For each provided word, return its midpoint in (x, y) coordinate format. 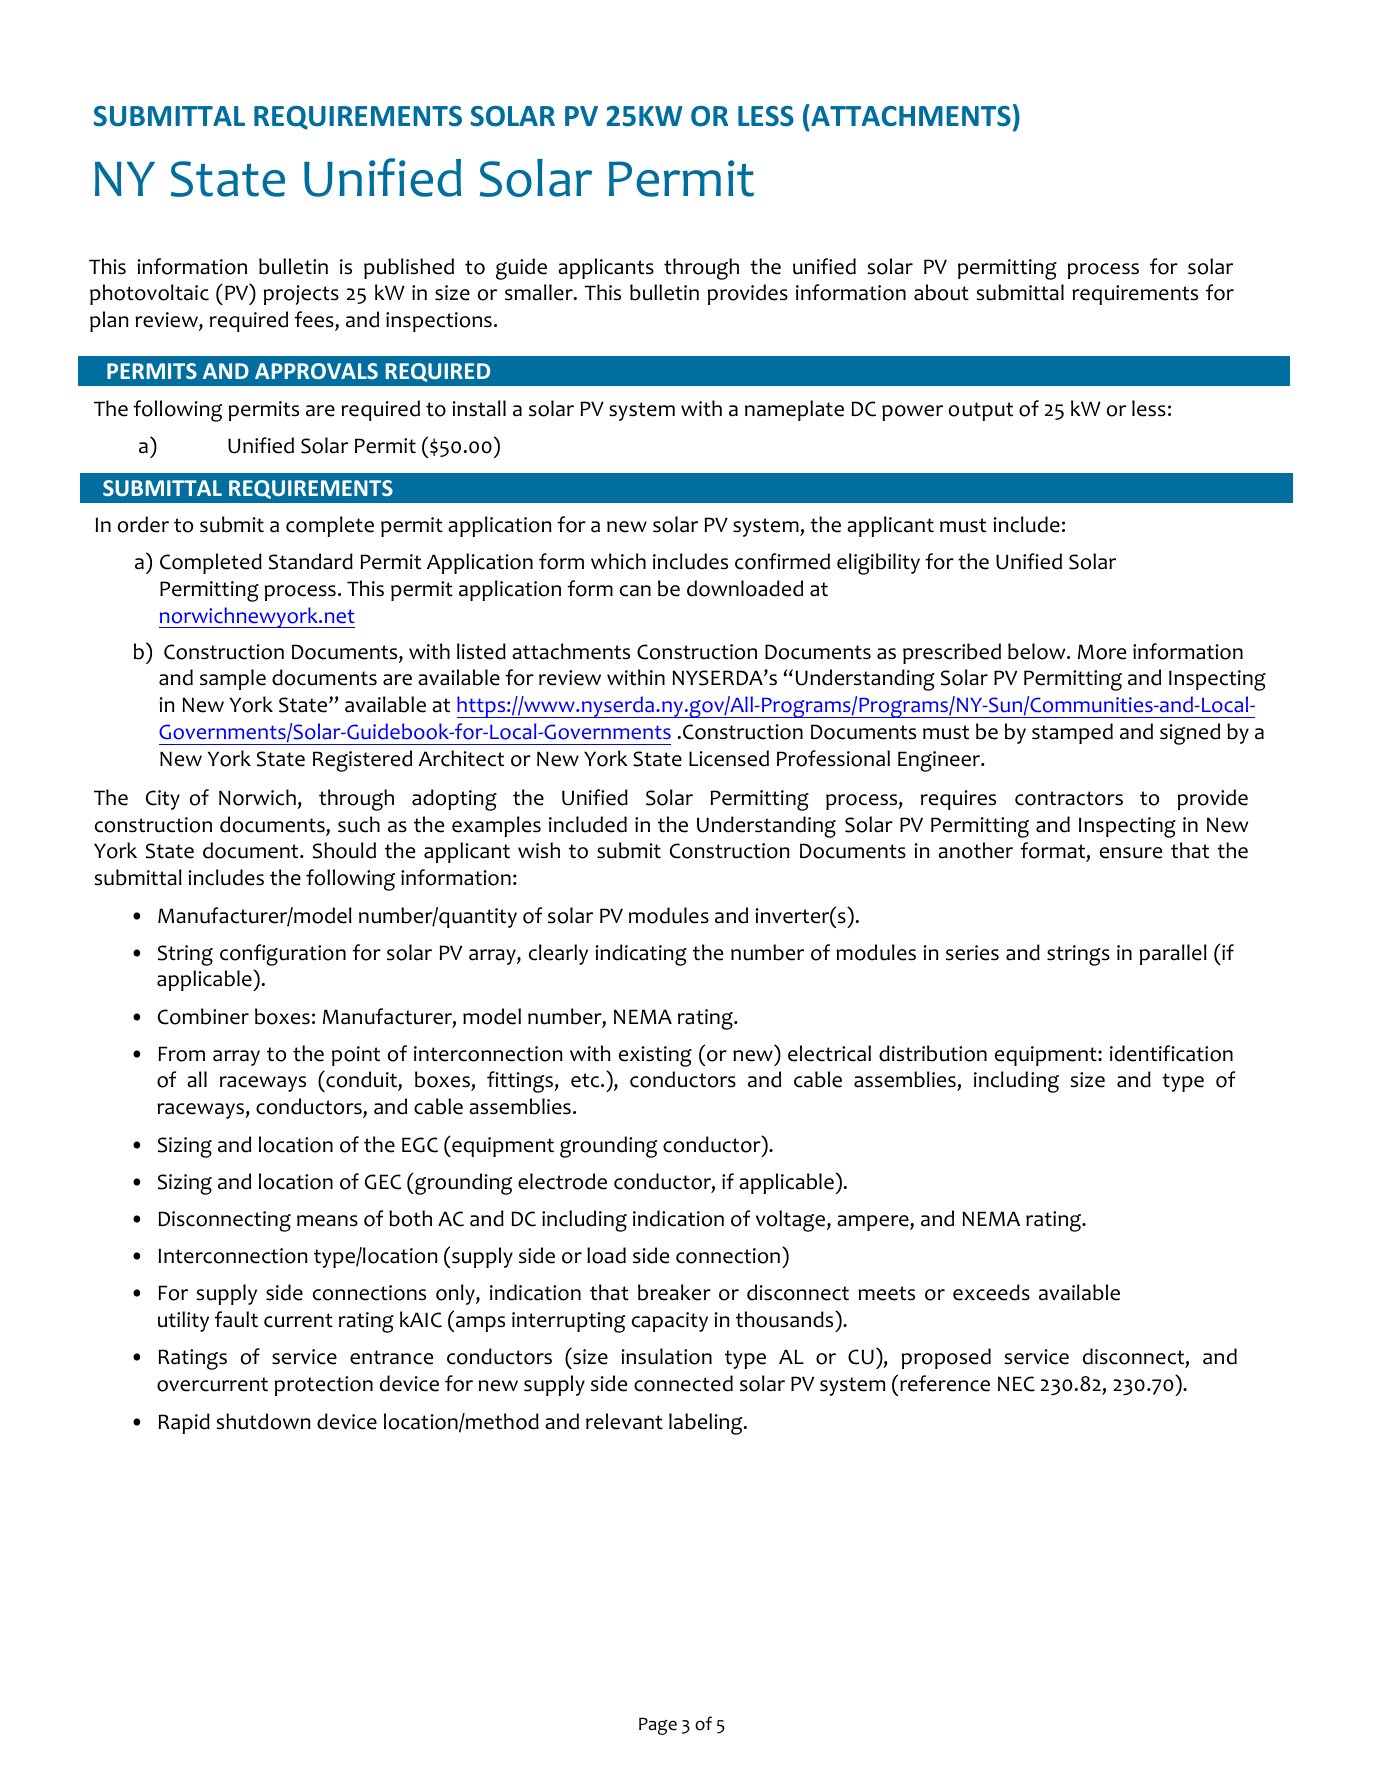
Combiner (203, 1016)
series (972, 953)
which (618, 561)
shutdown (263, 1421)
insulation (666, 1356)
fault (236, 1319)
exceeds (991, 1292)
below (1038, 651)
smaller (540, 292)
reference (945, 1383)
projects (301, 295)
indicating (641, 955)
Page (658, 1726)
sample (233, 679)
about (941, 292)
